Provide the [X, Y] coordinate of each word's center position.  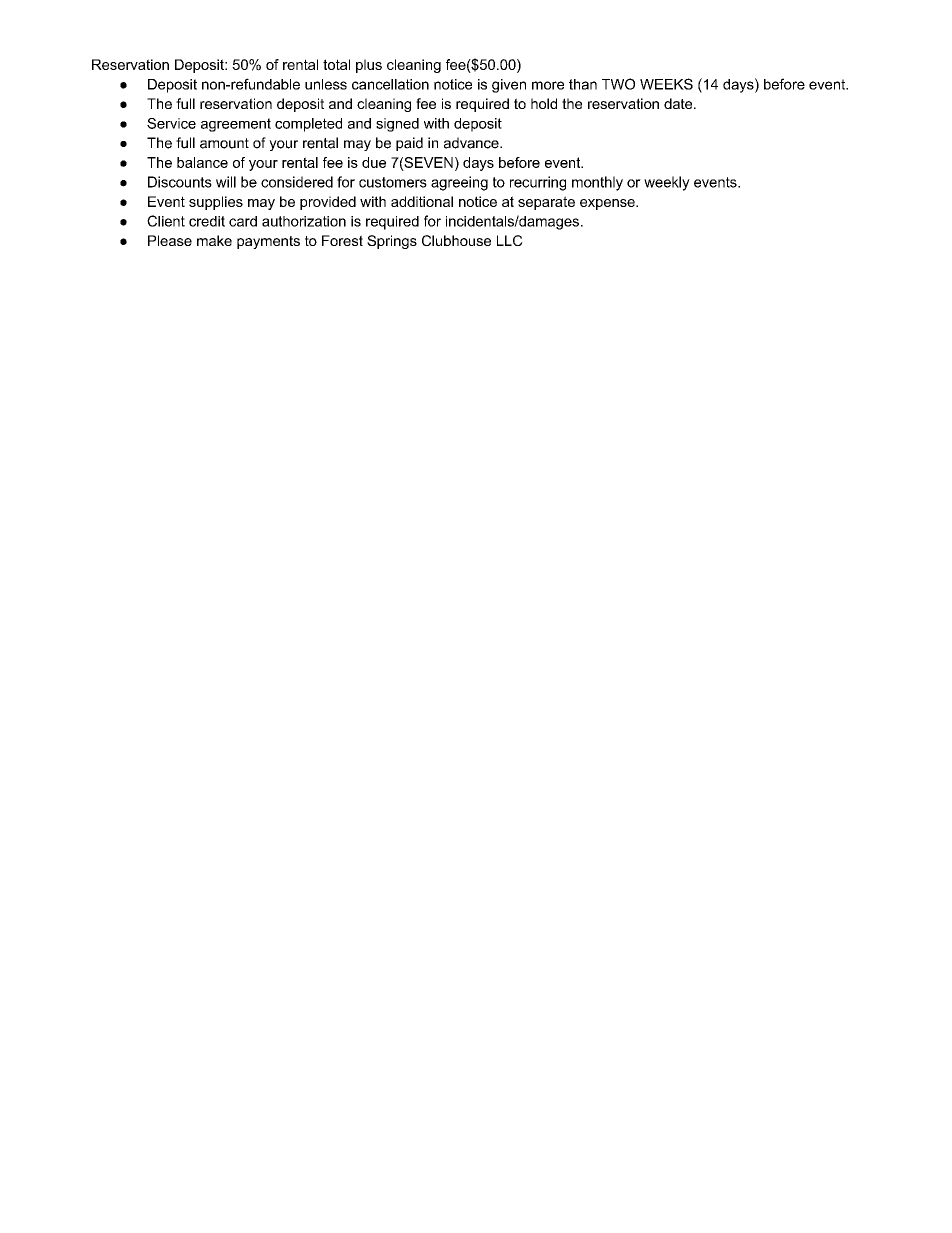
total [336, 64]
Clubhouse [456, 240]
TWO [618, 84]
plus [369, 66]
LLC [510, 240]
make [214, 240]
